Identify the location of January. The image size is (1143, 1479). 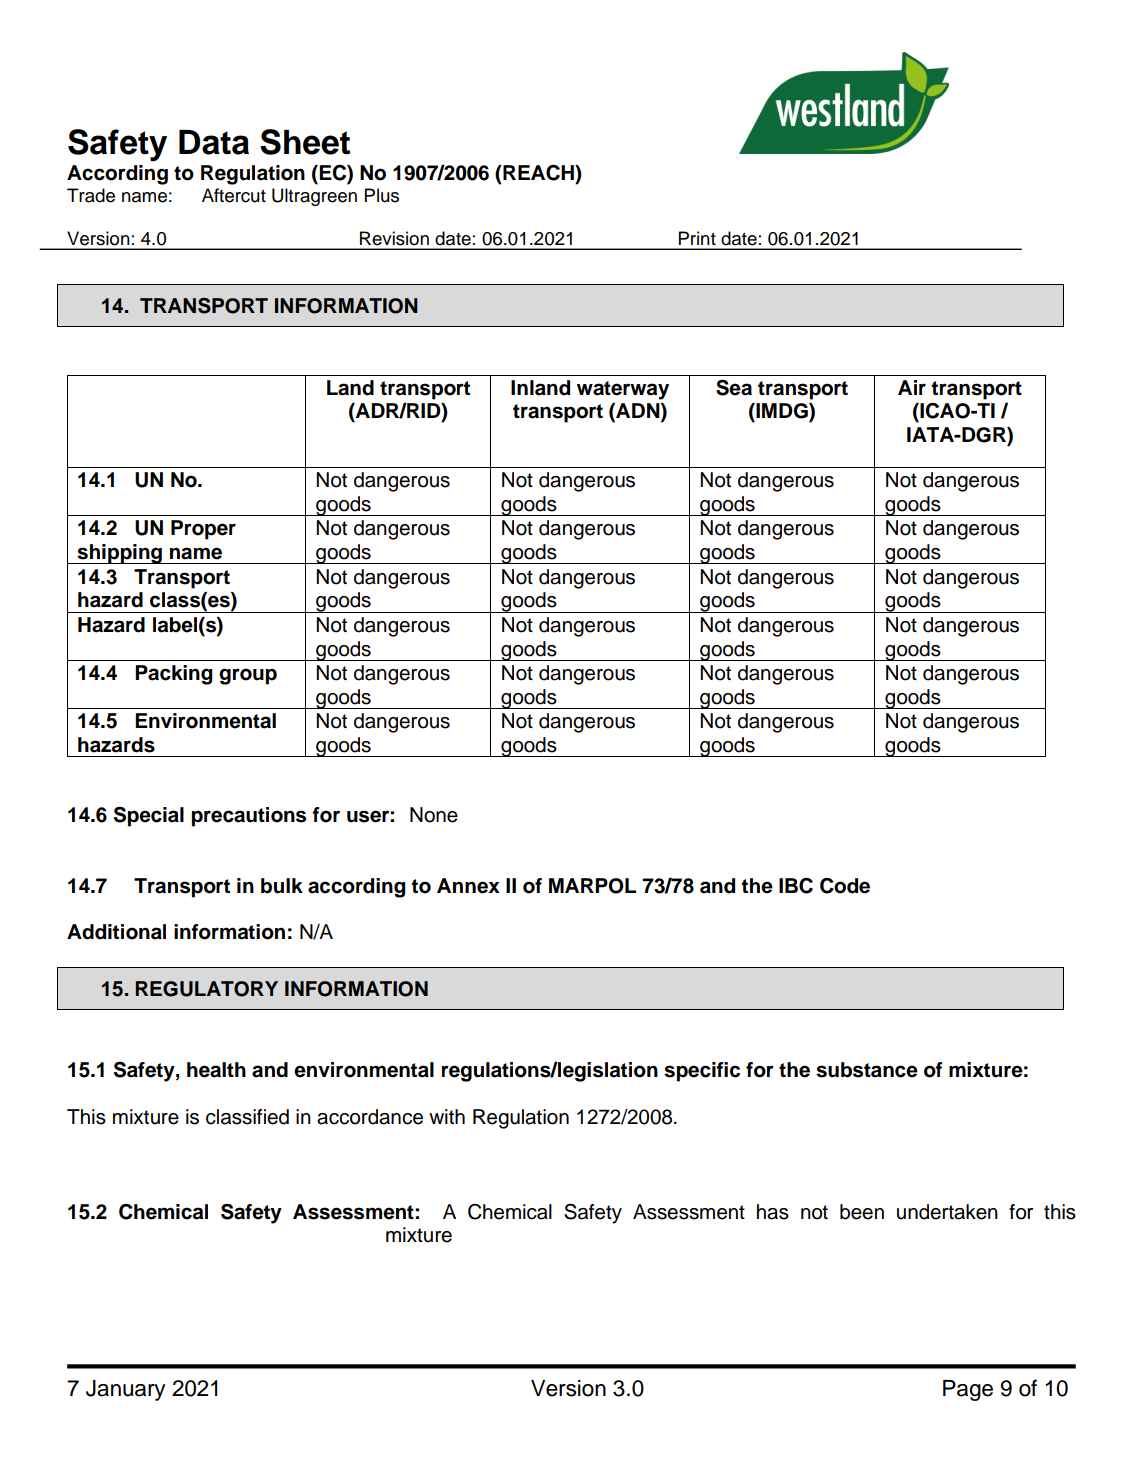
(125, 1390).
